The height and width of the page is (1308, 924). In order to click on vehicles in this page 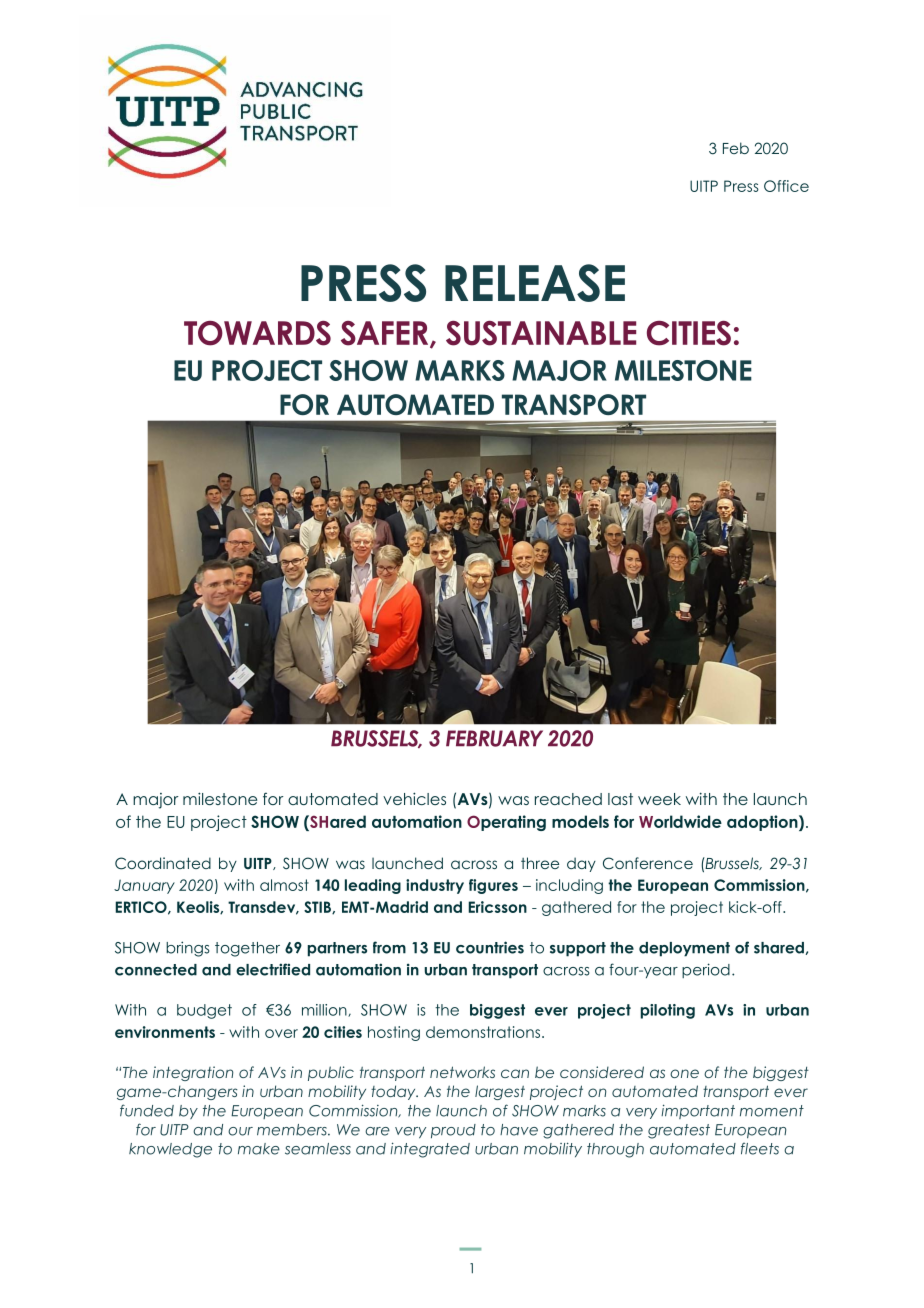, I will do `click(414, 798)`.
